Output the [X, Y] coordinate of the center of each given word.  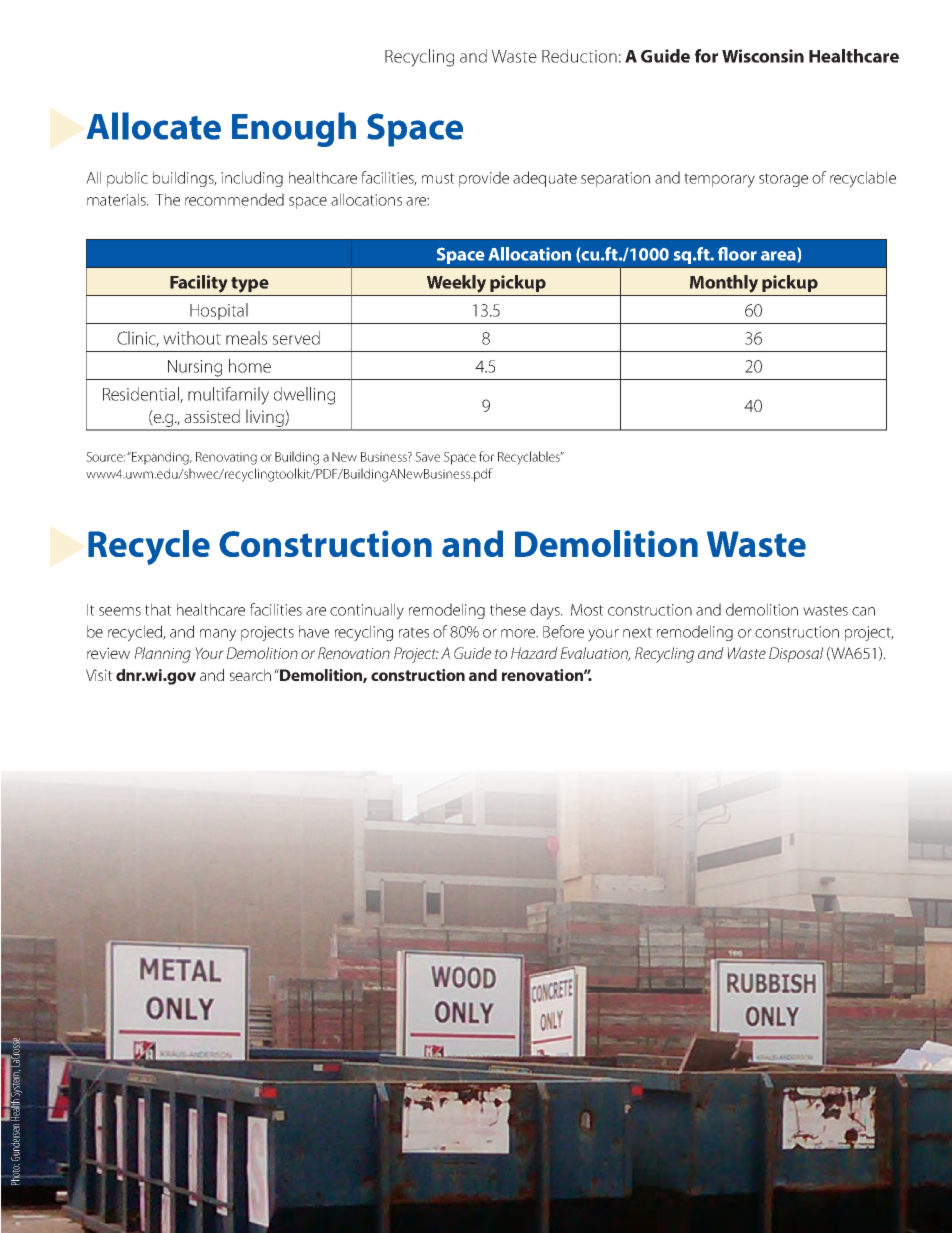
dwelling [304, 396]
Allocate [154, 126]
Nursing [195, 368]
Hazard [534, 653]
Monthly [724, 284]
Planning [162, 655]
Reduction [579, 56]
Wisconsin [763, 56]
